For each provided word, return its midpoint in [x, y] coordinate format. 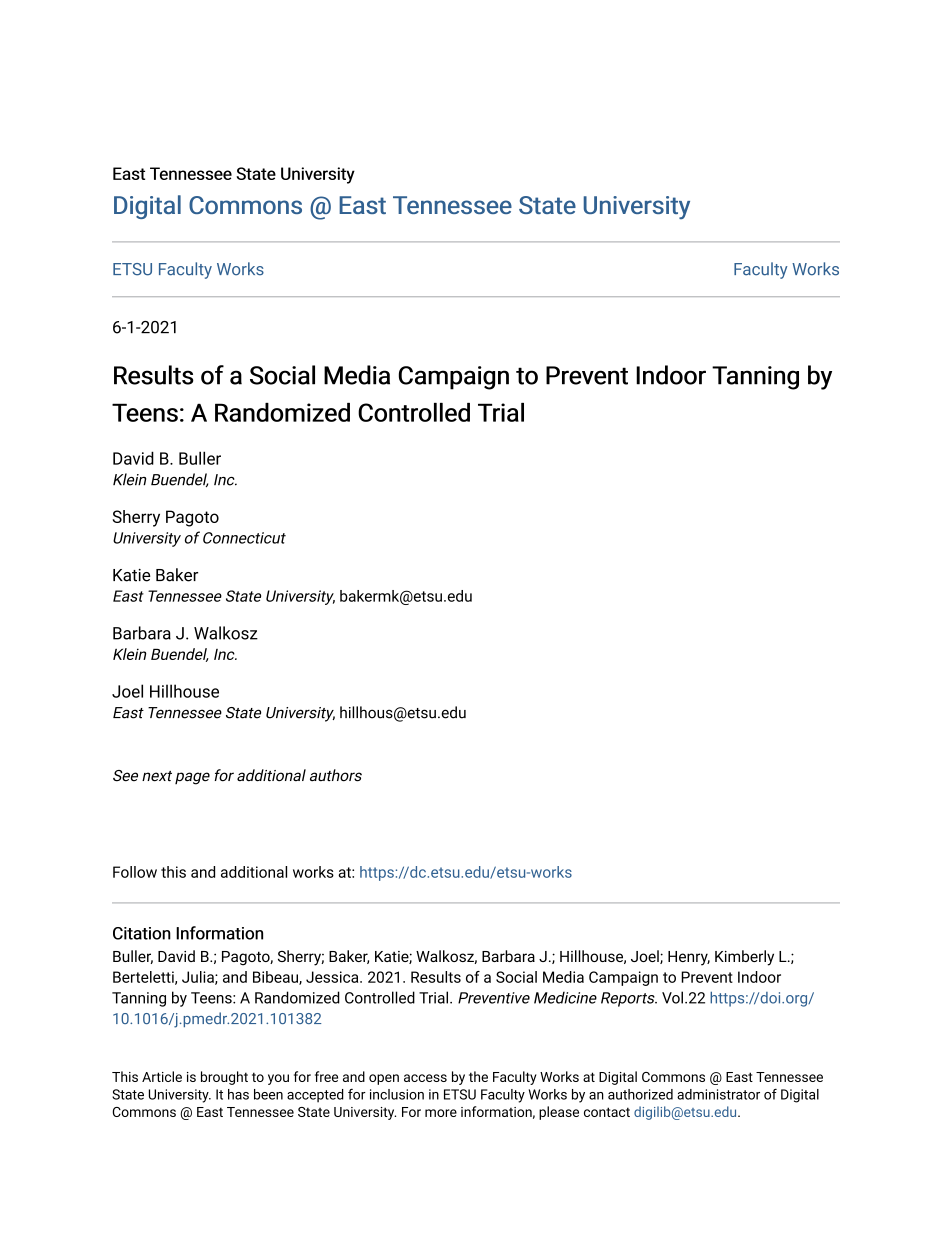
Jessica [333, 977]
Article [162, 1076]
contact [607, 1112]
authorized [640, 1094]
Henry [689, 958]
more [441, 1113]
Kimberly [744, 958]
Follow [135, 872]
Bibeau [276, 978]
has [238, 1094]
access [425, 1078]
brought [224, 1078]
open [384, 1079]
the [478, 1076]
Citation [142, 933]
